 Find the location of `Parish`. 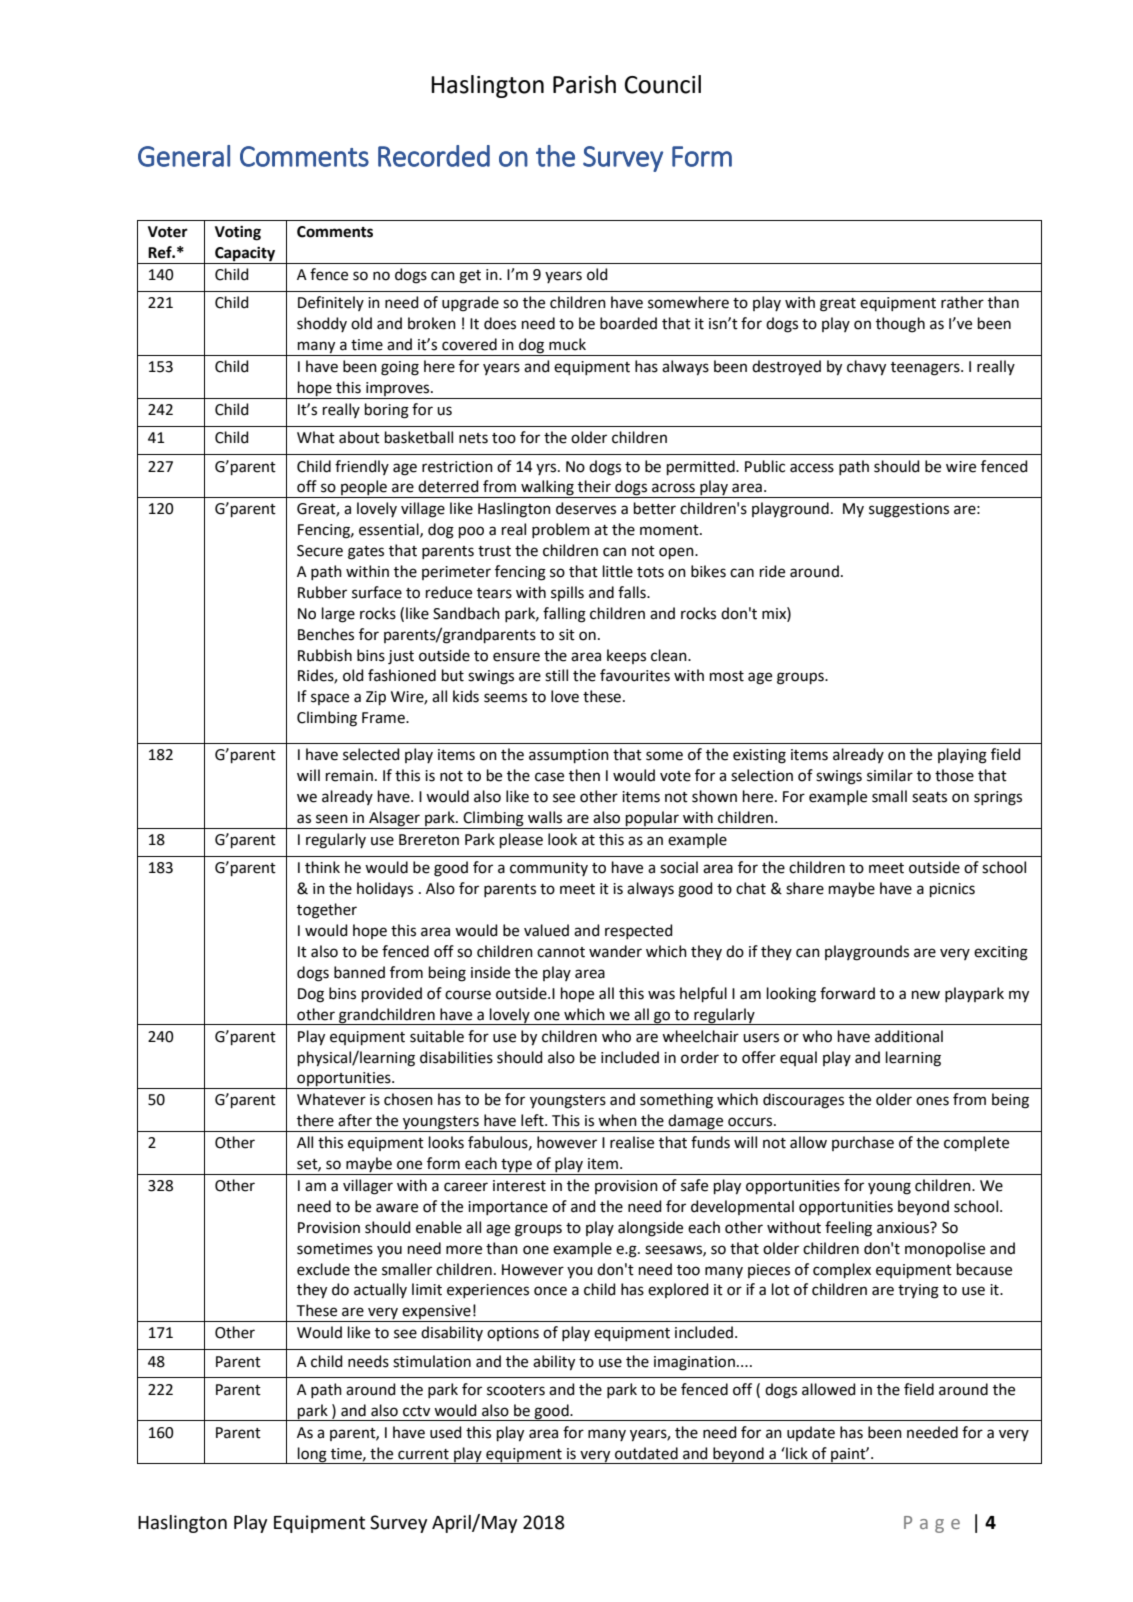

Parish is located at coordinates (584, 84).
